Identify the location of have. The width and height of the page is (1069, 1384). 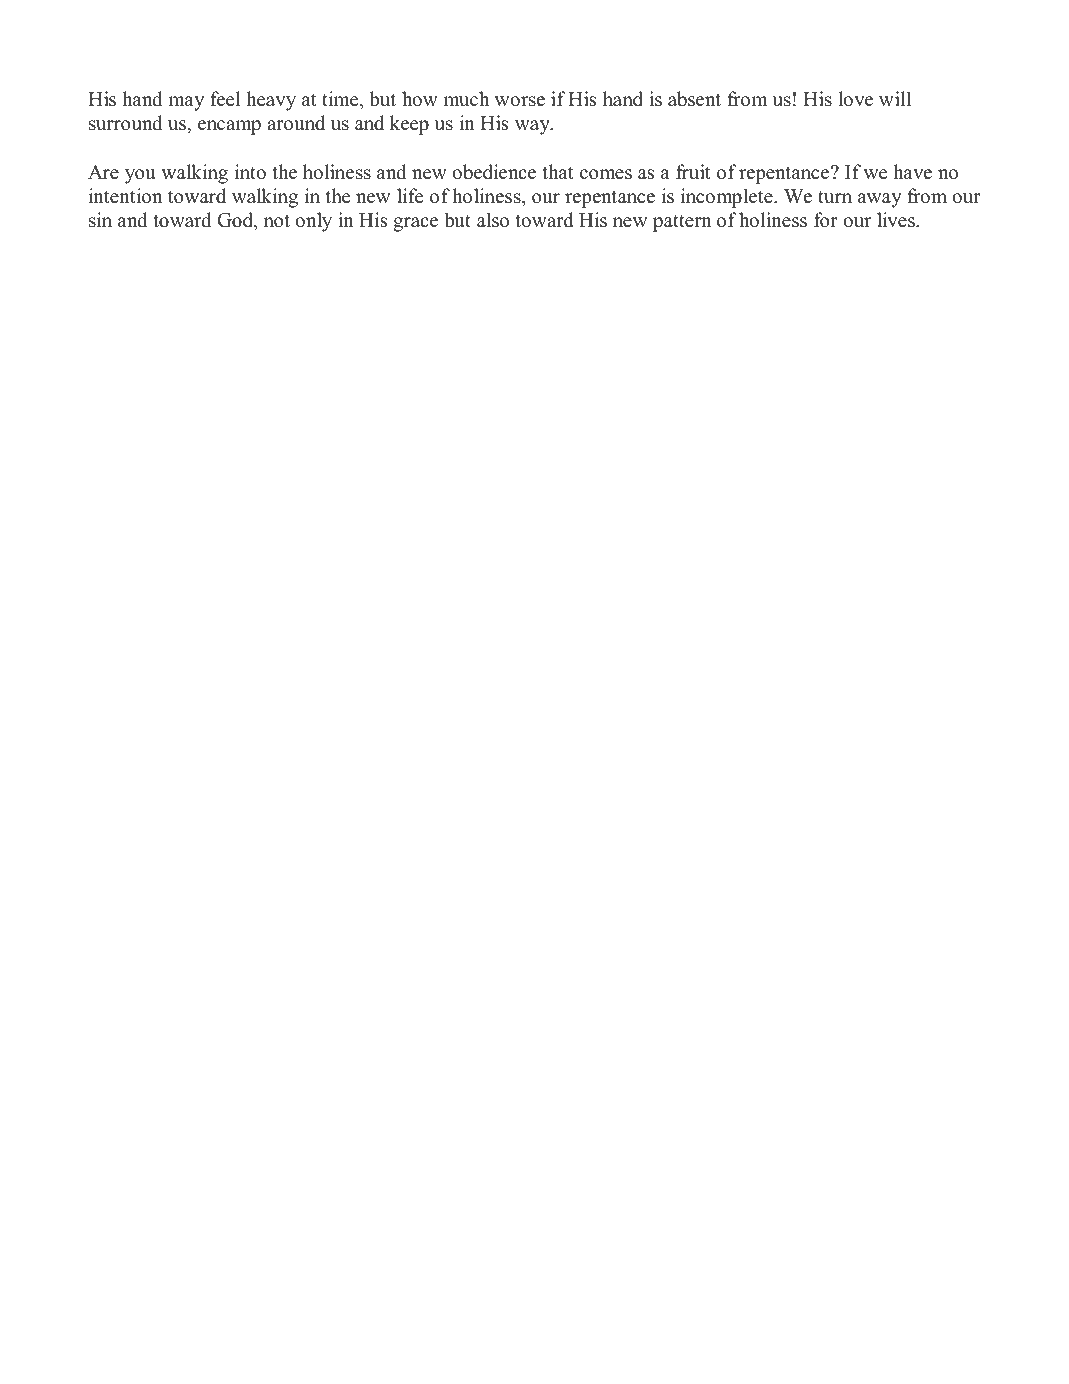
(912, 172).
